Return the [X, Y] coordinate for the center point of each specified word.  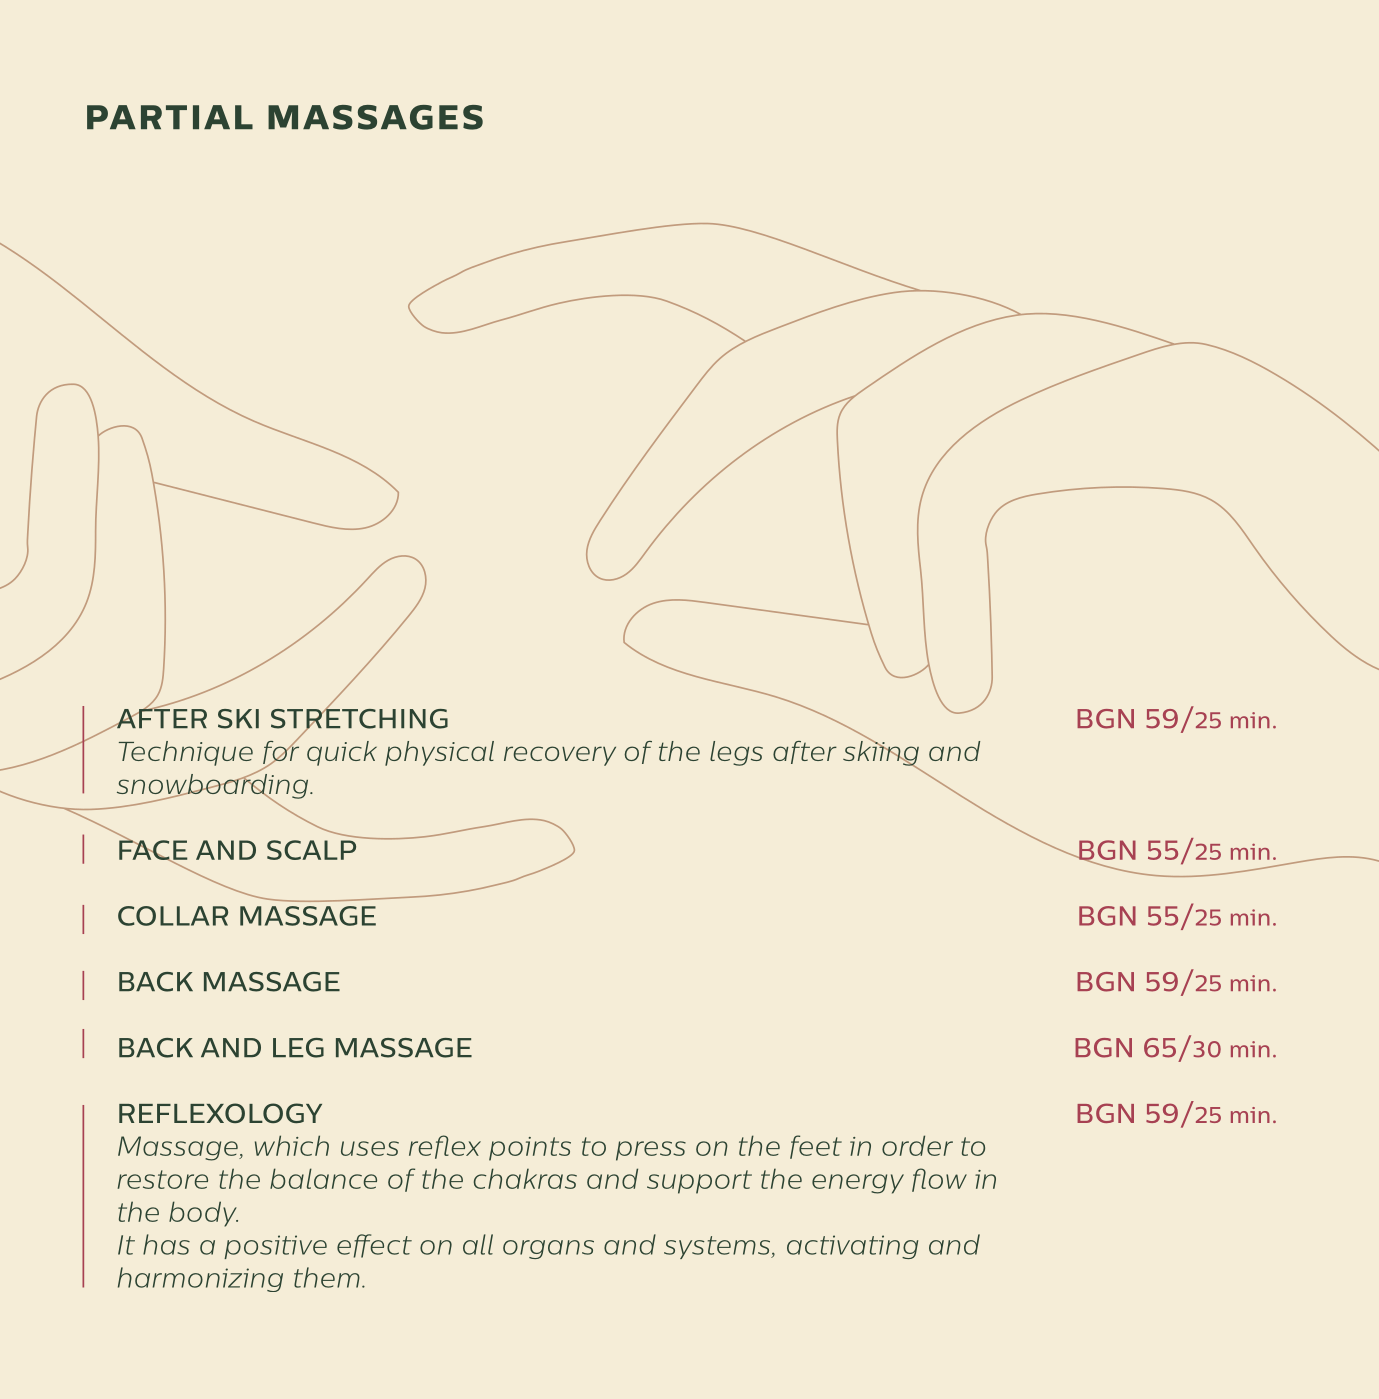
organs [548, 1249]
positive [275, 1247]
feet [816, 1147]
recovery [560, 756]
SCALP [311, 850]
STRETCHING [359, 718]
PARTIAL [170, 117]
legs [736, 753]
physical [439, 753]
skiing [881, 753]
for [281, 752]
